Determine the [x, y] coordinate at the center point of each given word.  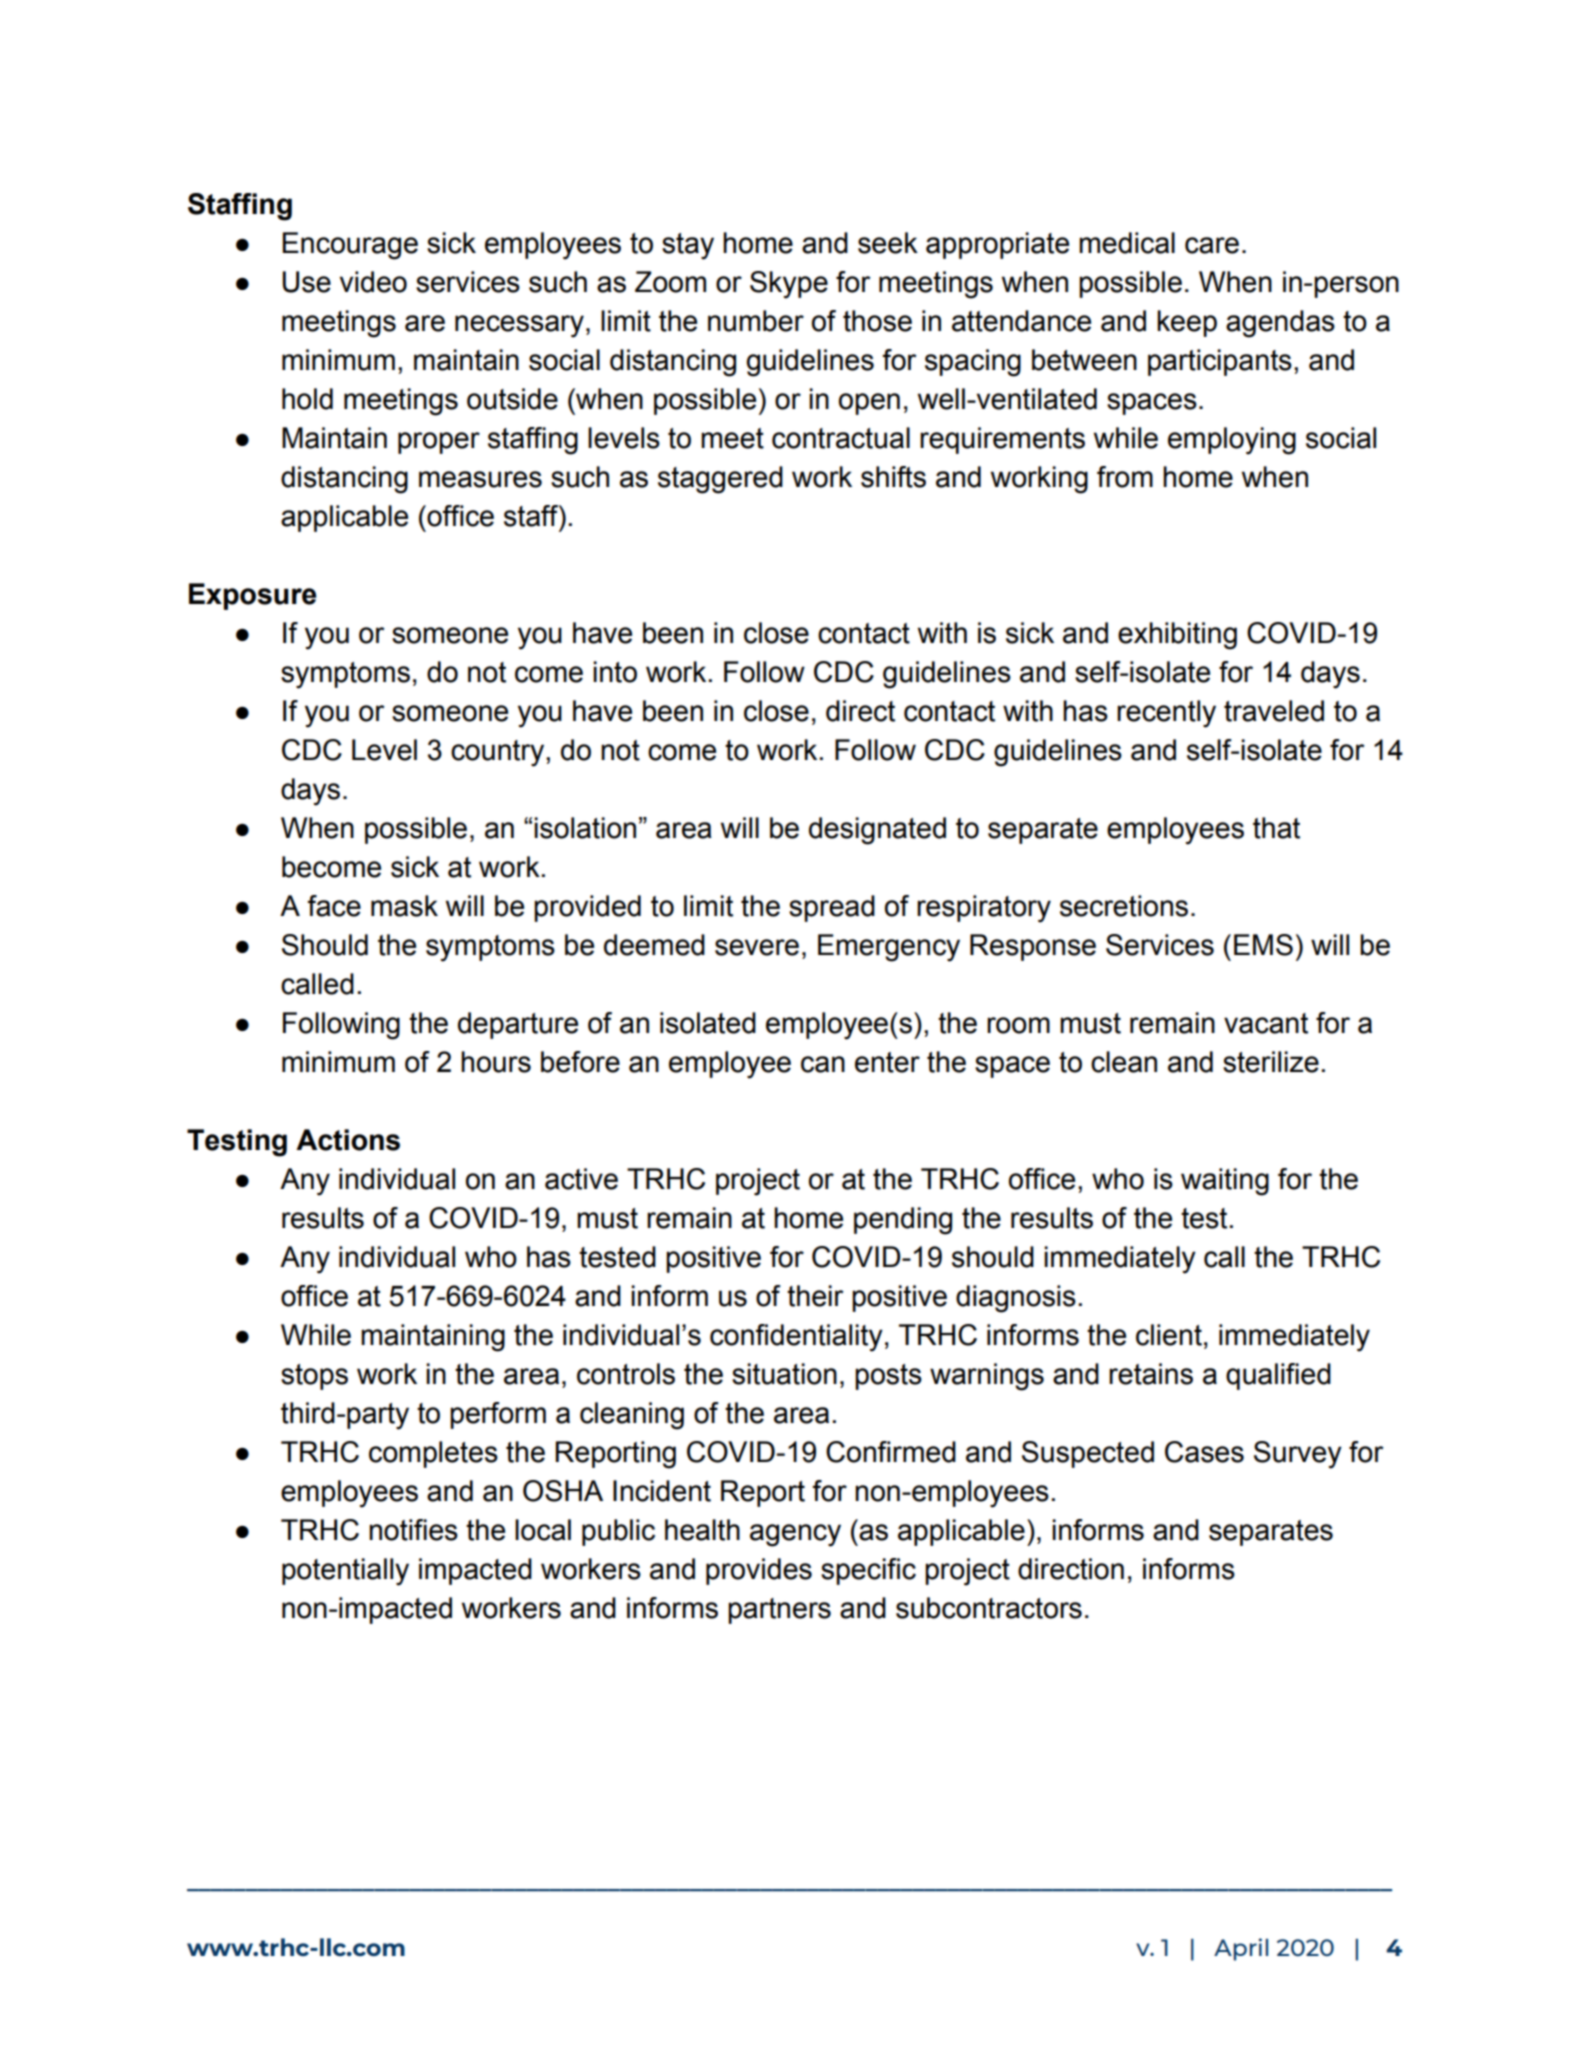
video [373, 282]
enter [887, 1062]
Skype [789, 285]
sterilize [1271, 1062]
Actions [348, 1140]
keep [1187, 323]
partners [779, 1611]
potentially [345, 1572]
